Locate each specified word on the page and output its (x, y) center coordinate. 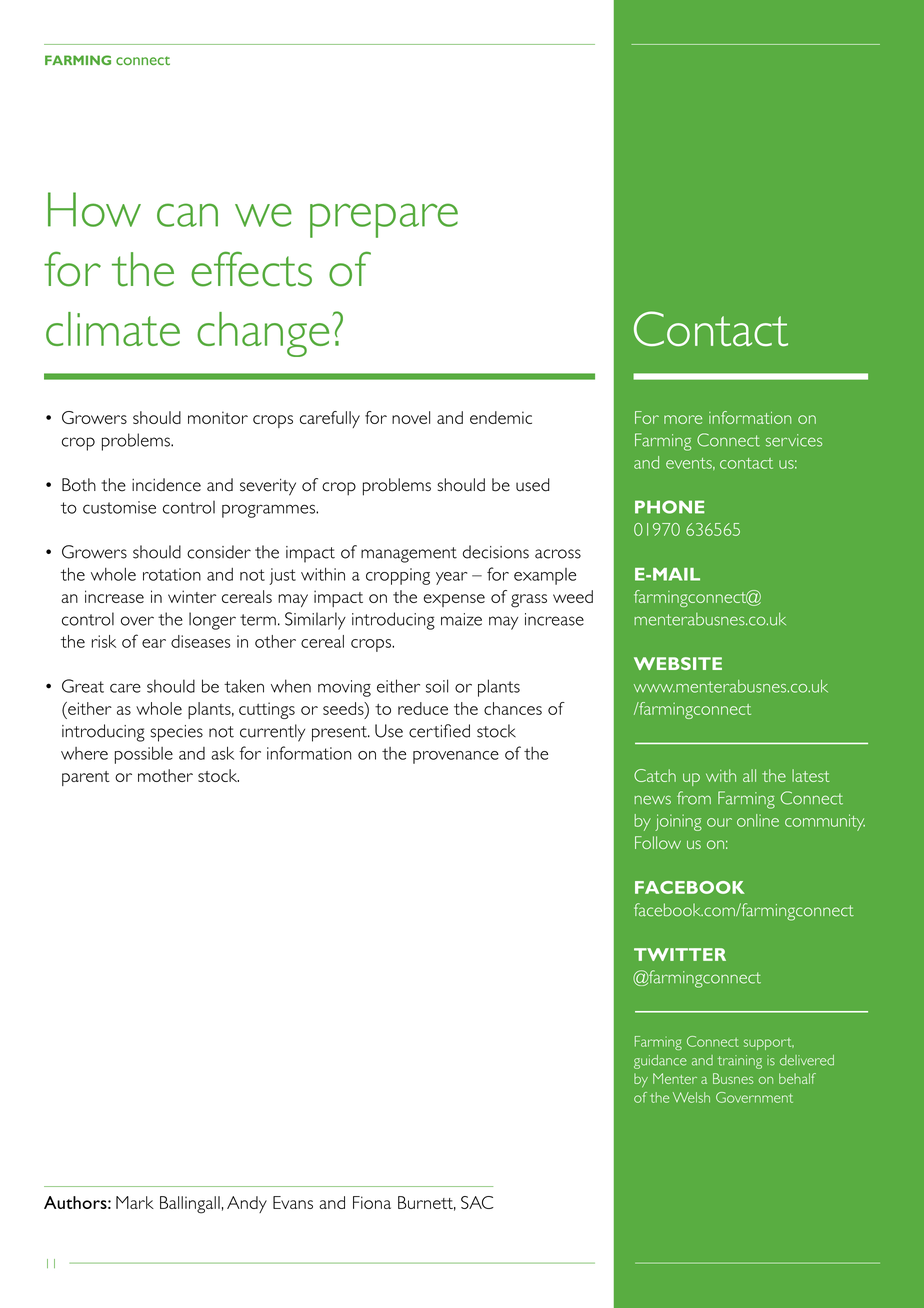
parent (86, 778)
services (794, 440)
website (678, 663)
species (177, 733)
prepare (384, 220)
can (187, 215)
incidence (166, 485)
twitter (680, 954)
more (683, 419)
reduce (423, 708)
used (533, 485)
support (769, 1044)
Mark (135, 1202)
